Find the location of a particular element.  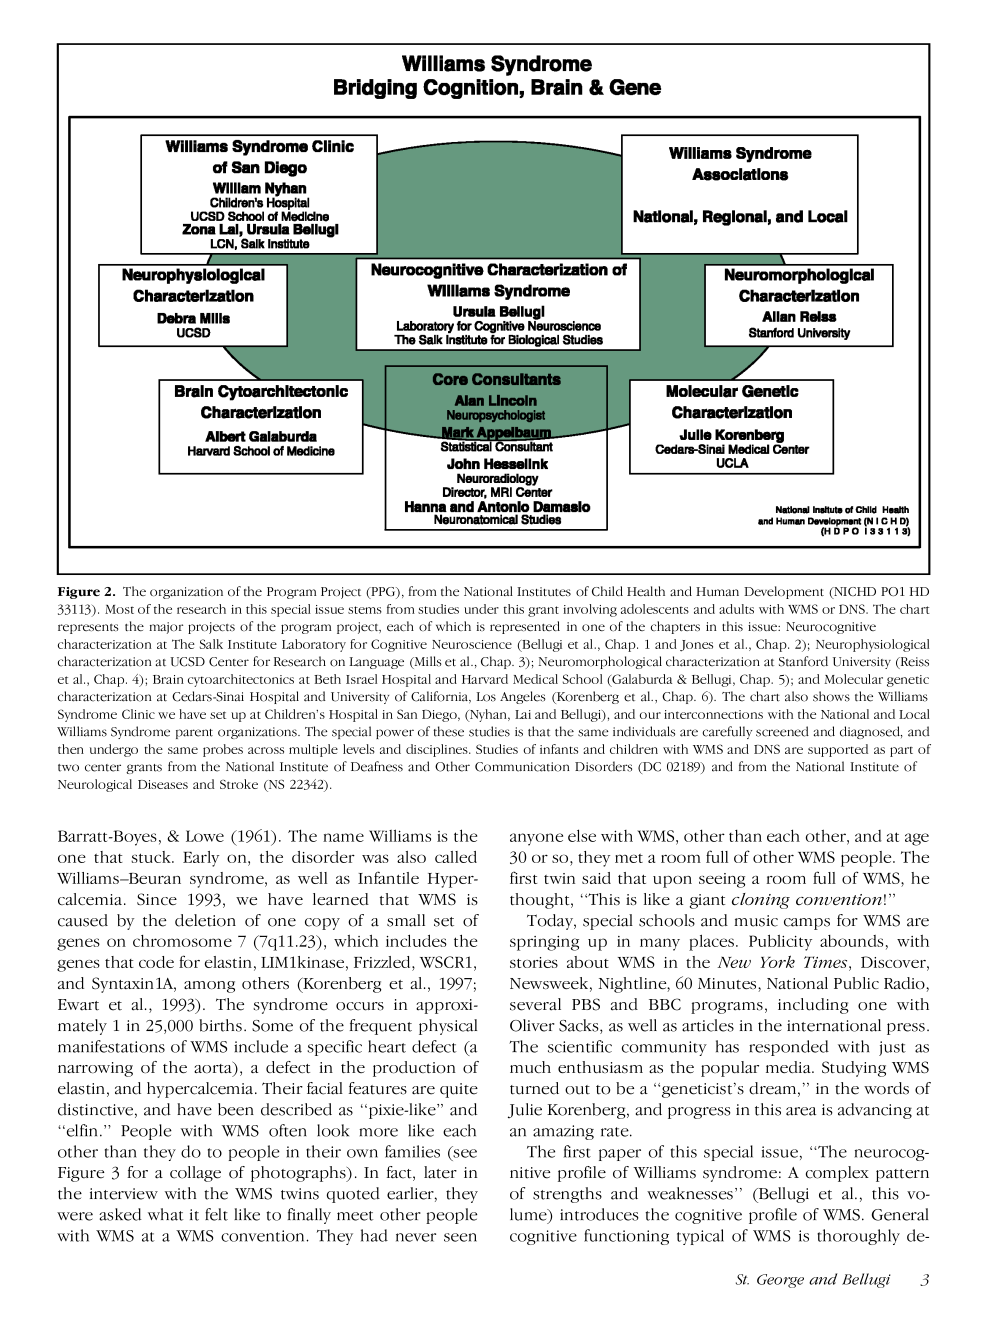

deletion is located at coordinates (205, 920).
